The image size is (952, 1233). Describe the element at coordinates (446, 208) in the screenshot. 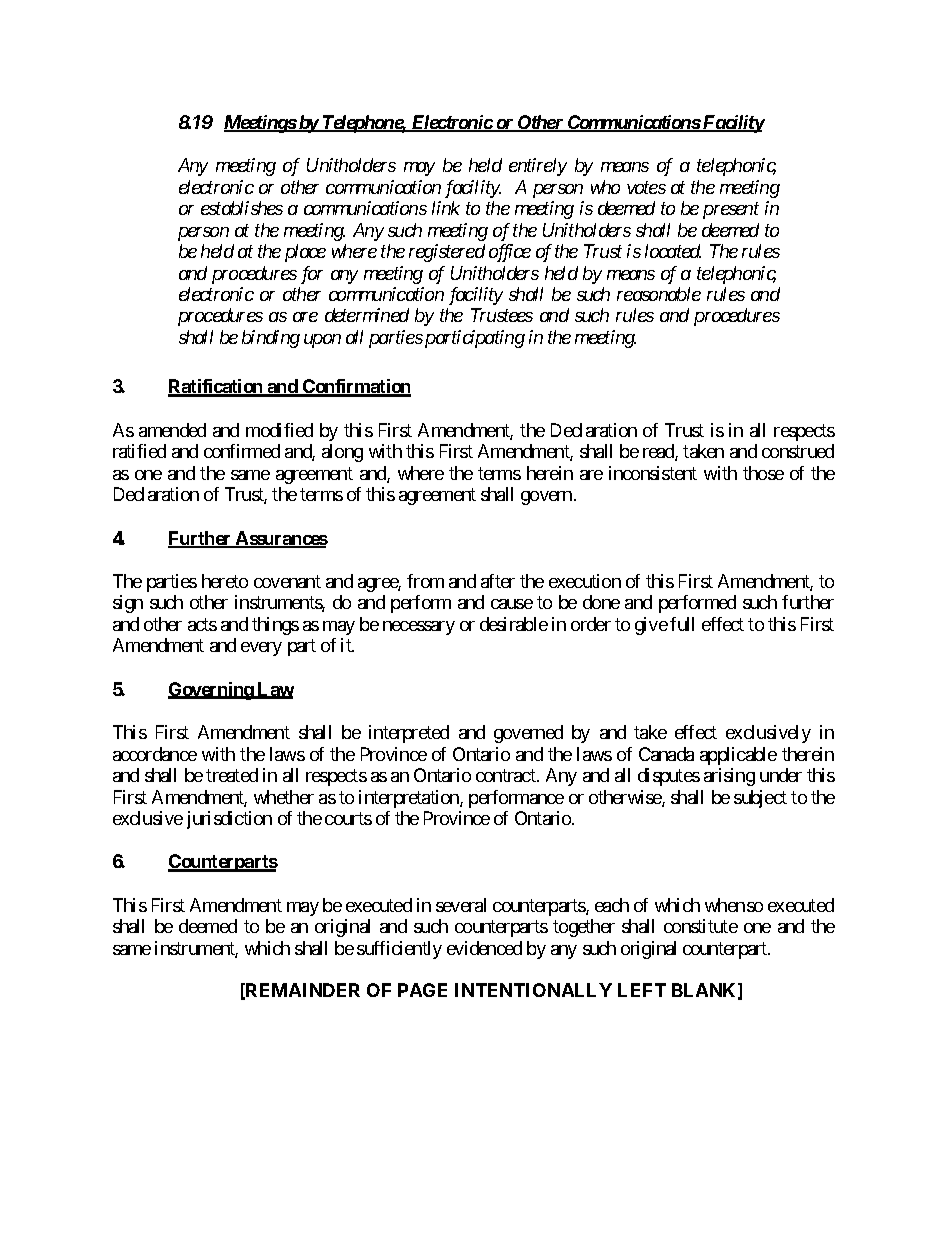

I see `link` at that location.
